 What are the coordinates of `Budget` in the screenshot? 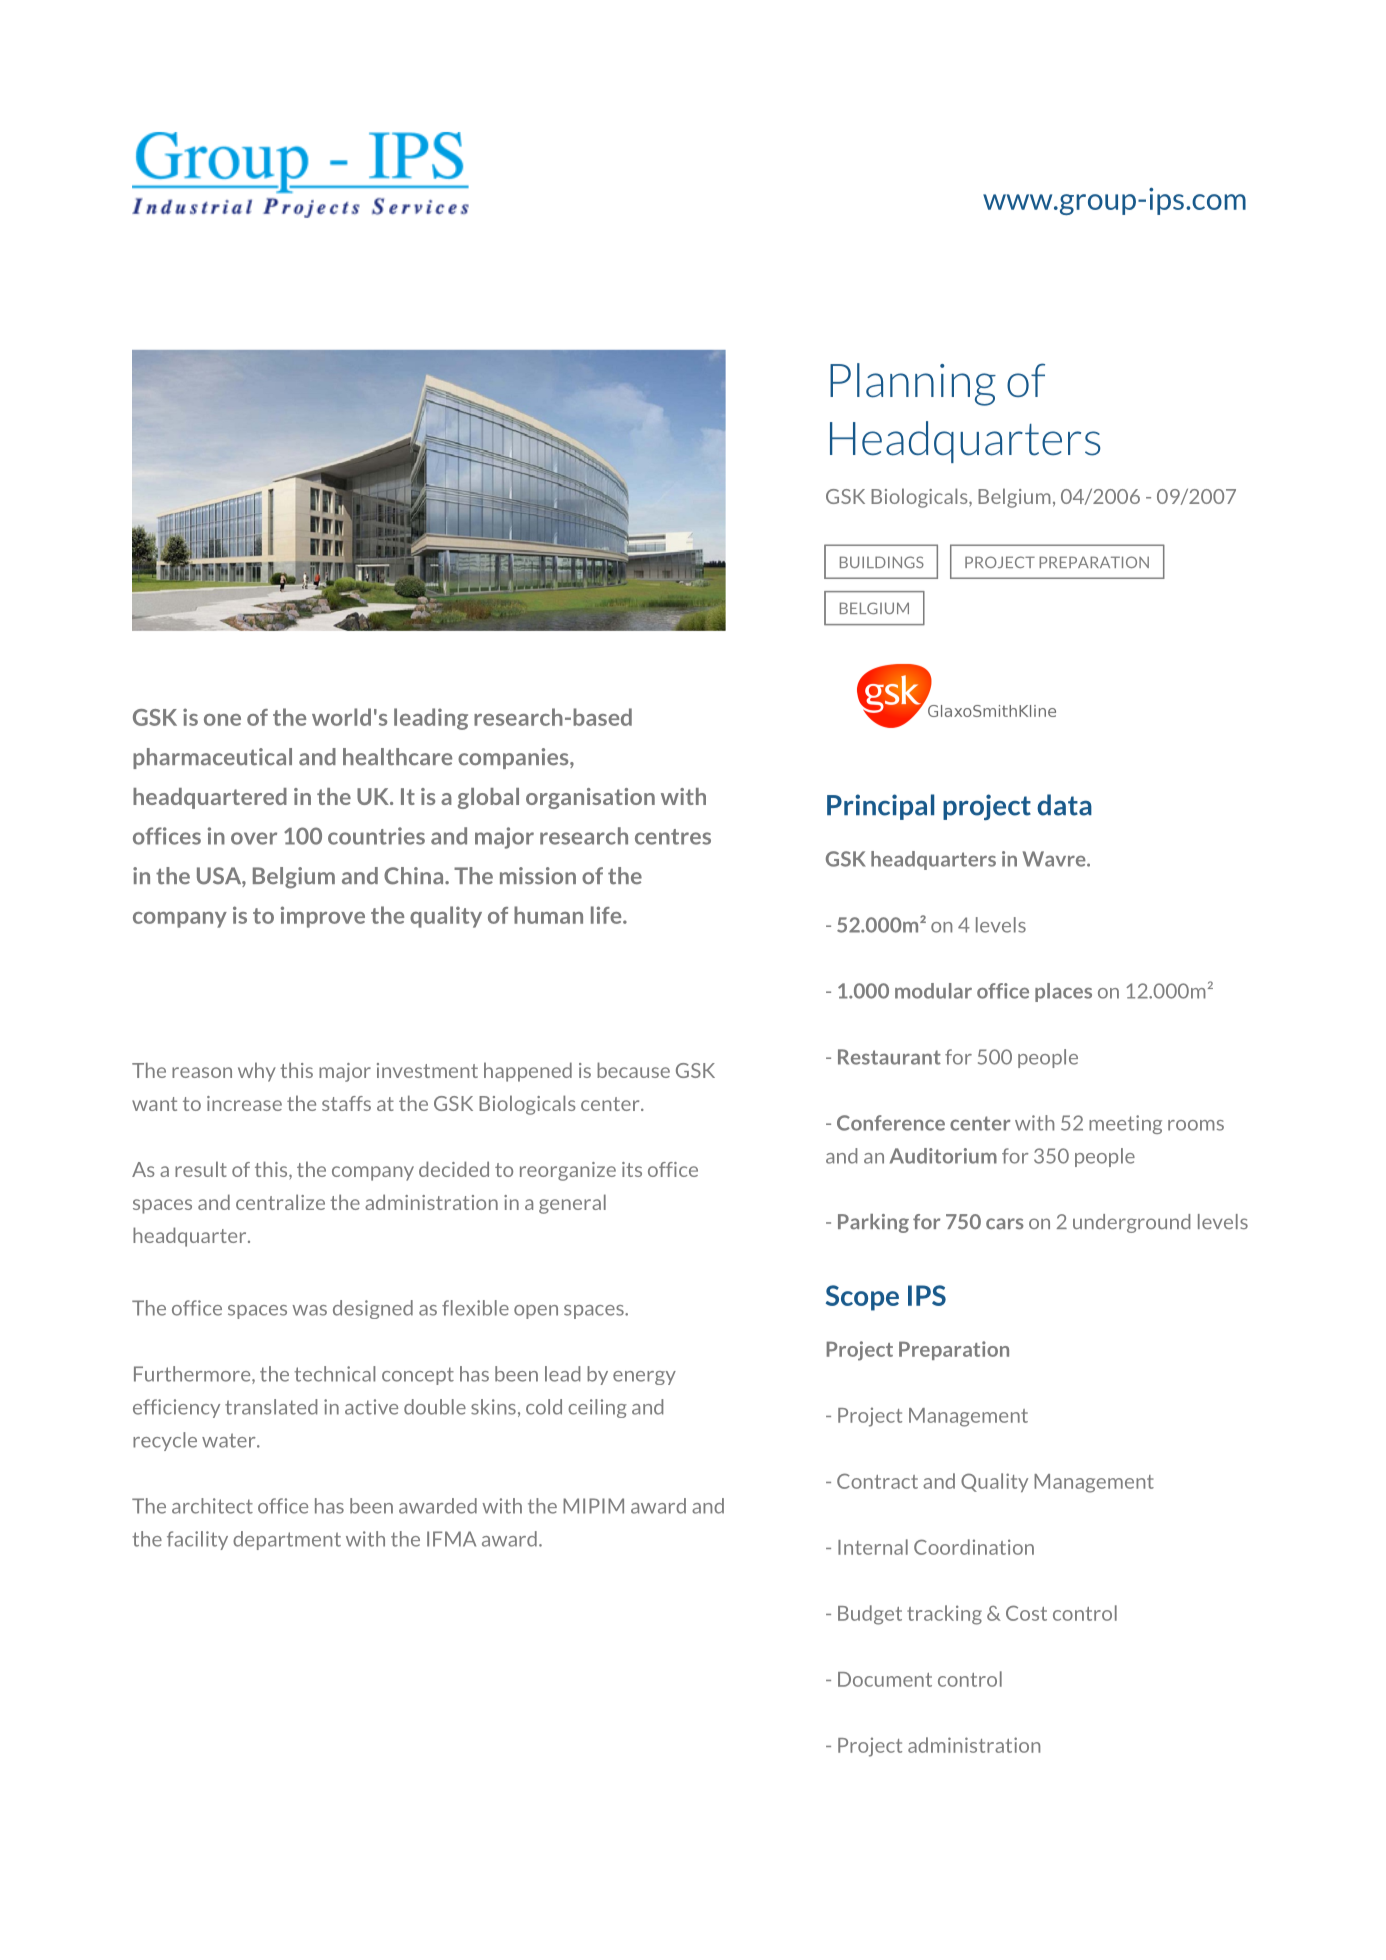 It's located at (870, 1615).
